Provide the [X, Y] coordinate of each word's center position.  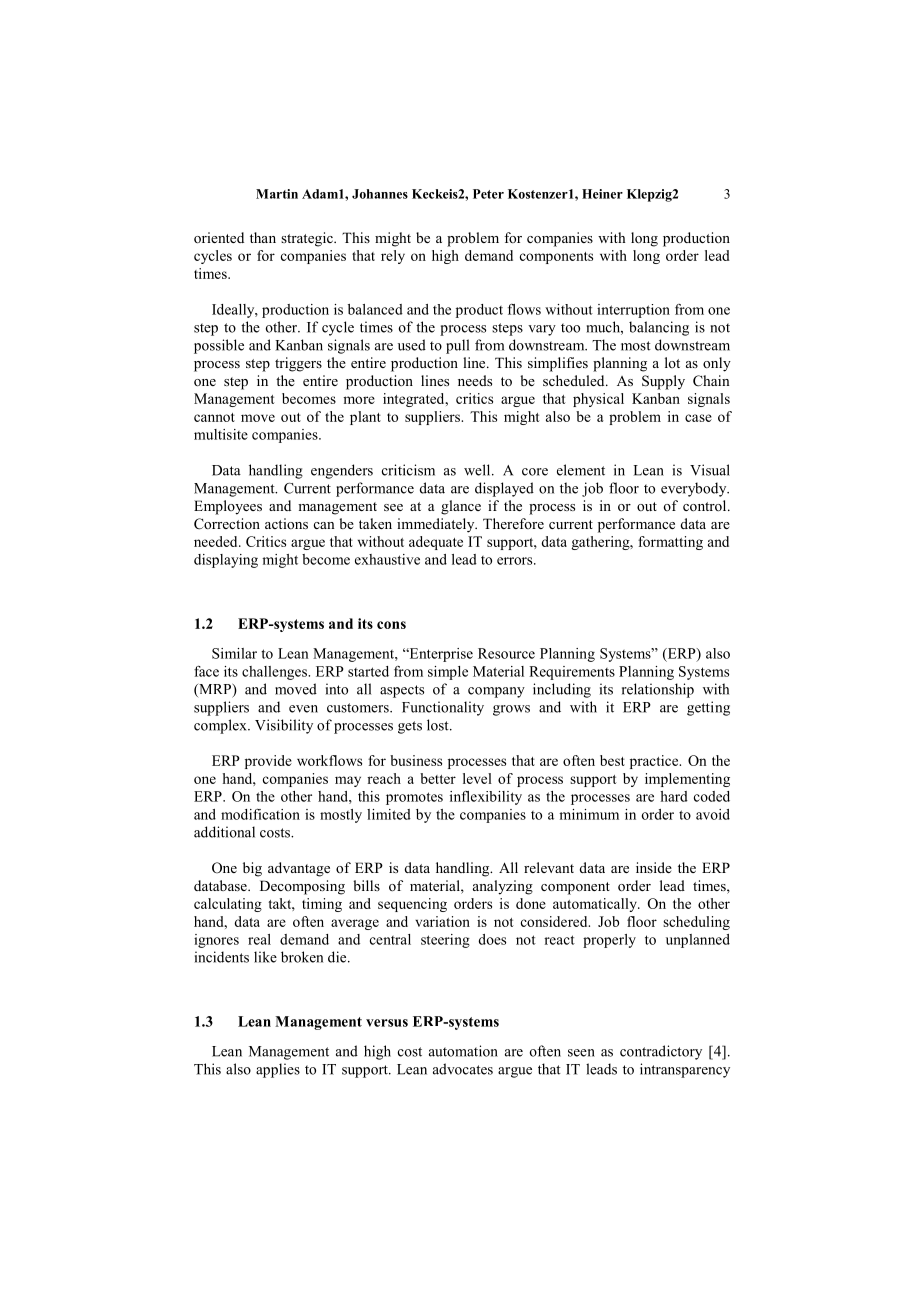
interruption [633, 311]
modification [260, 814]
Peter [488, 194]
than [263, 237]
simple [448, 673]
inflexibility [486, 798]
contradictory [661, 1052]
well [478, 470]
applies [278, 1070]
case [698, 418]
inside [654, 867]
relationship [658, 690]
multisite [221, 434]
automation [463, 1051]
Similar [234, 653]
